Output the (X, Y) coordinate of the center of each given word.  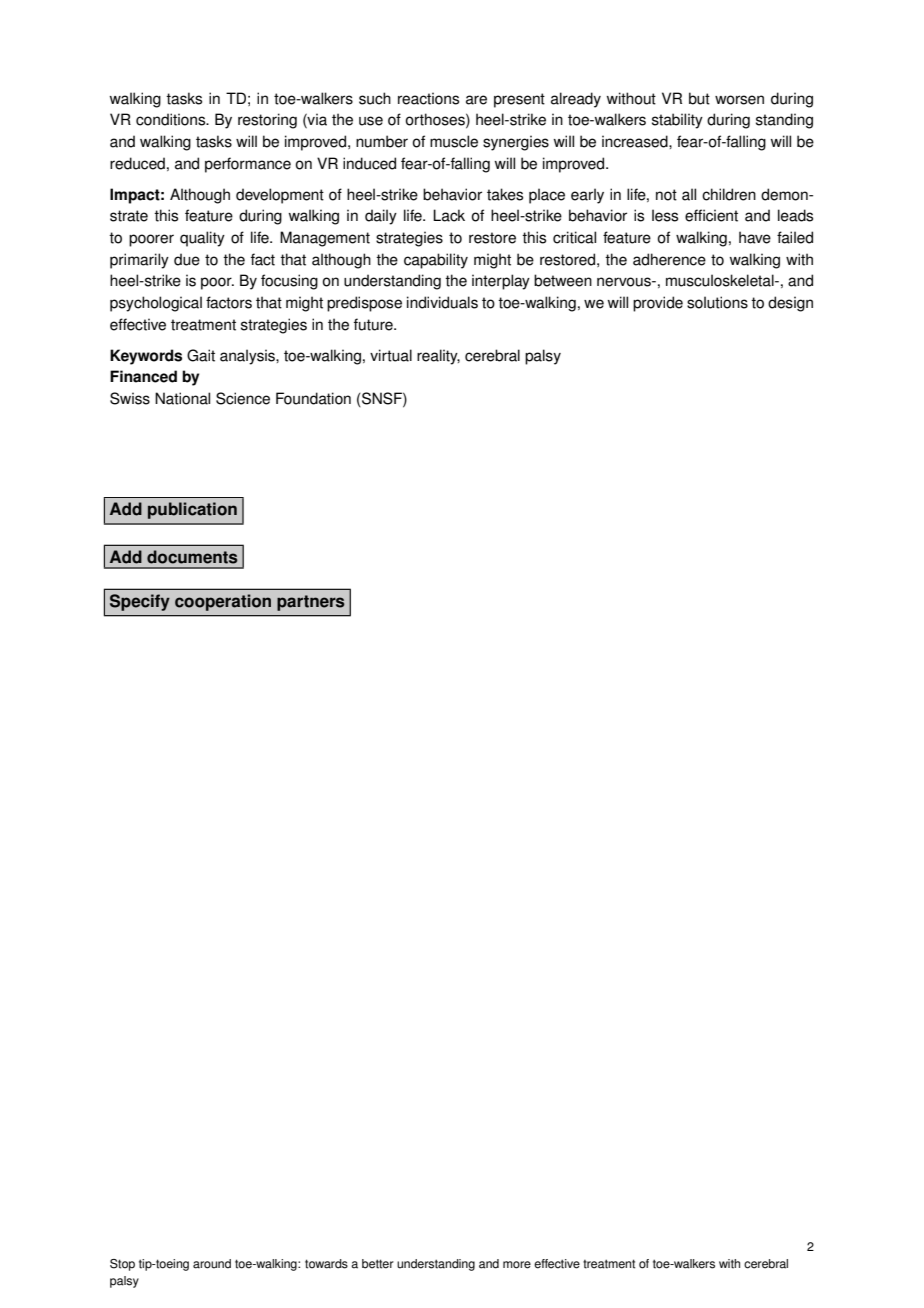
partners (311, 603)
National (182, 398)
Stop (122, 1265)
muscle (454, 141)
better (378, 1264)
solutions (717, 302)
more (517, 1265)
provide (658, 304)
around (212, 1264)
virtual (391, 355)
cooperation (223, 602)
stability (677, 121)
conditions (172, 119)
